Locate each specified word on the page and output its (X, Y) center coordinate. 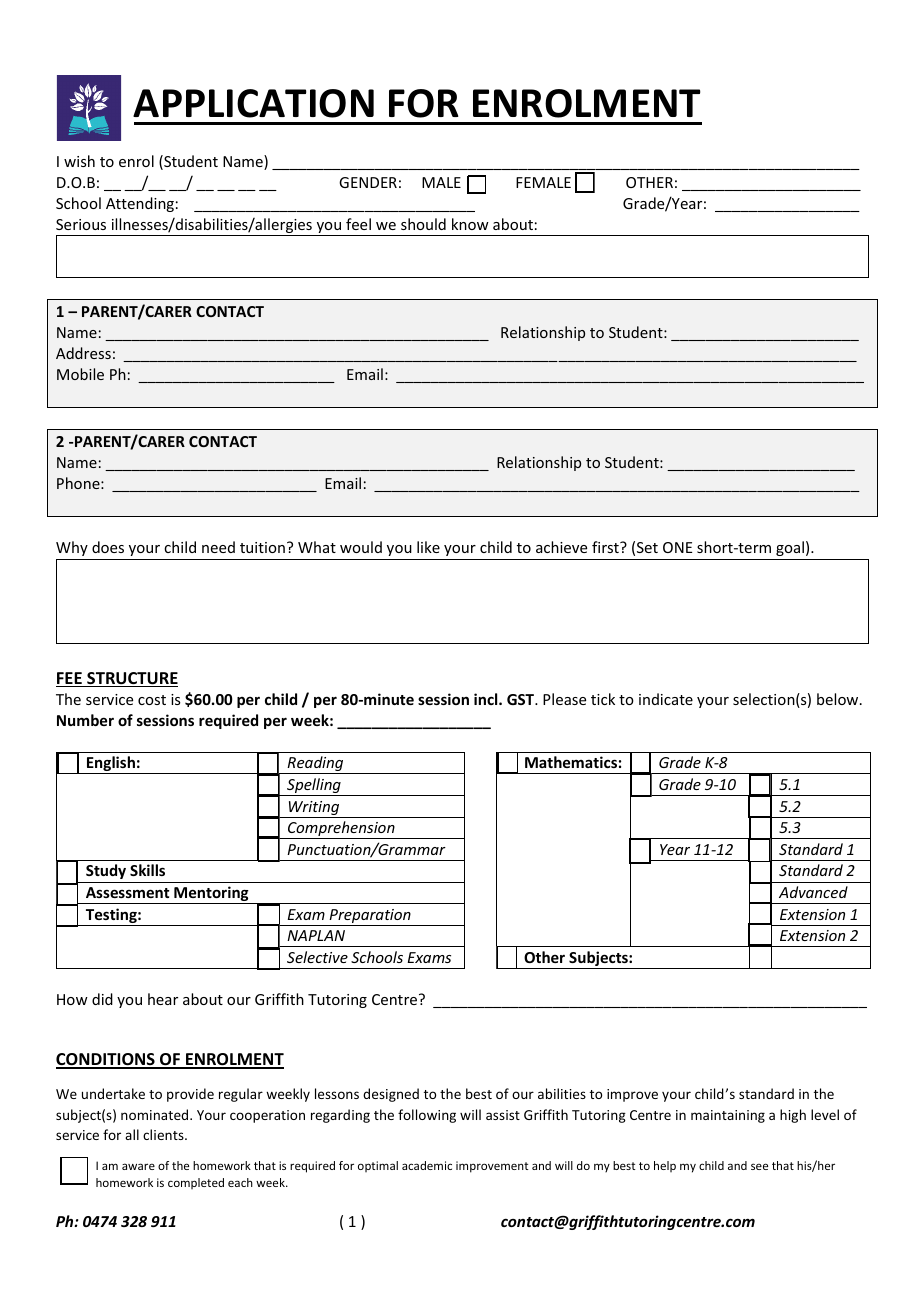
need (218, 547)
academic (427, 1165)
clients (164, 1134)
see (759, 1166)
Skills (147, 870)
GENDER (368, 182)
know (470, 224)
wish (79, 161)
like (428, 547)
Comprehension (341, 830)
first (606, 547)
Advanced (813, 892)
